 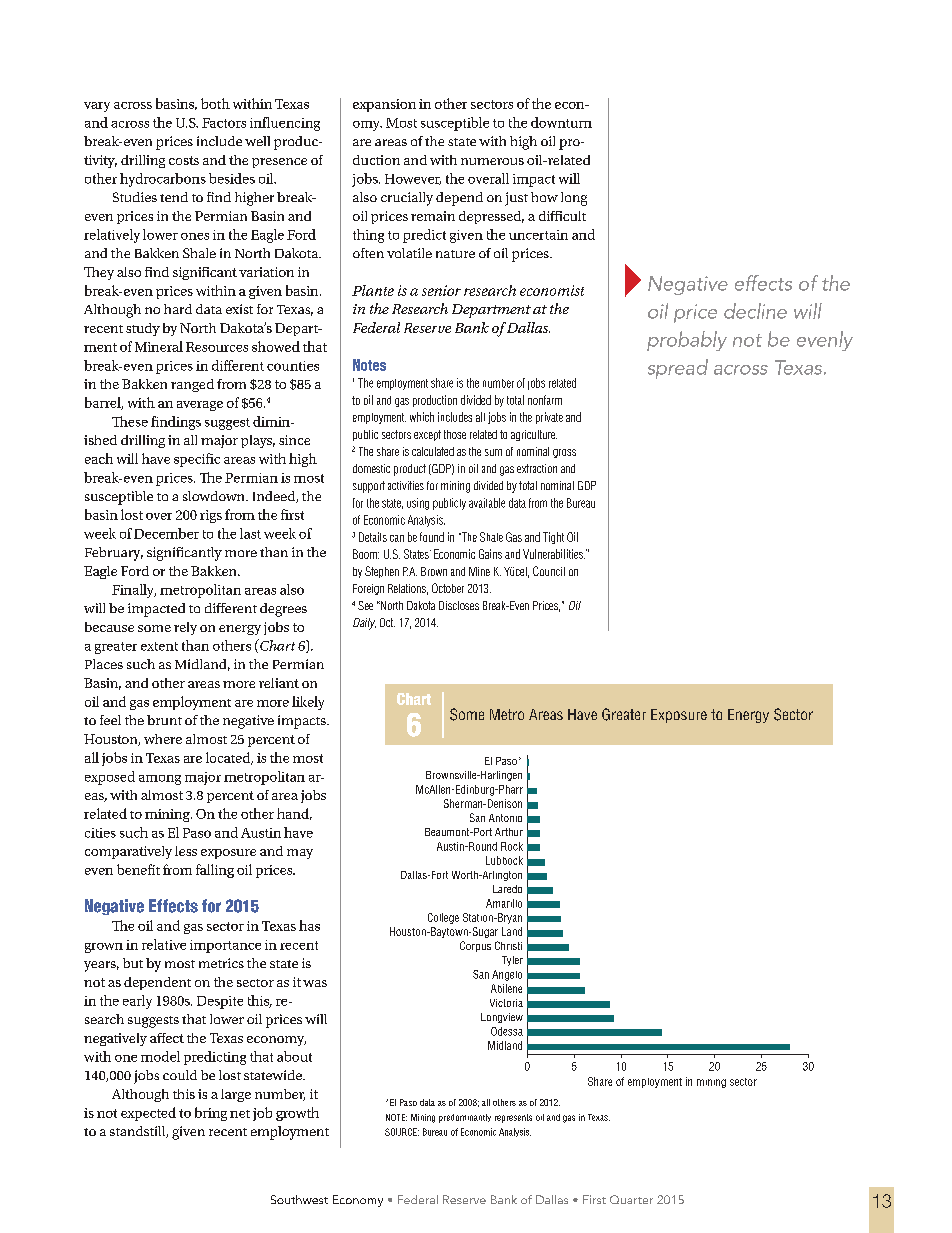 What do you see at coordinates (549, 571) in the document?
I see `Council` at bounding box center [549, 571].
